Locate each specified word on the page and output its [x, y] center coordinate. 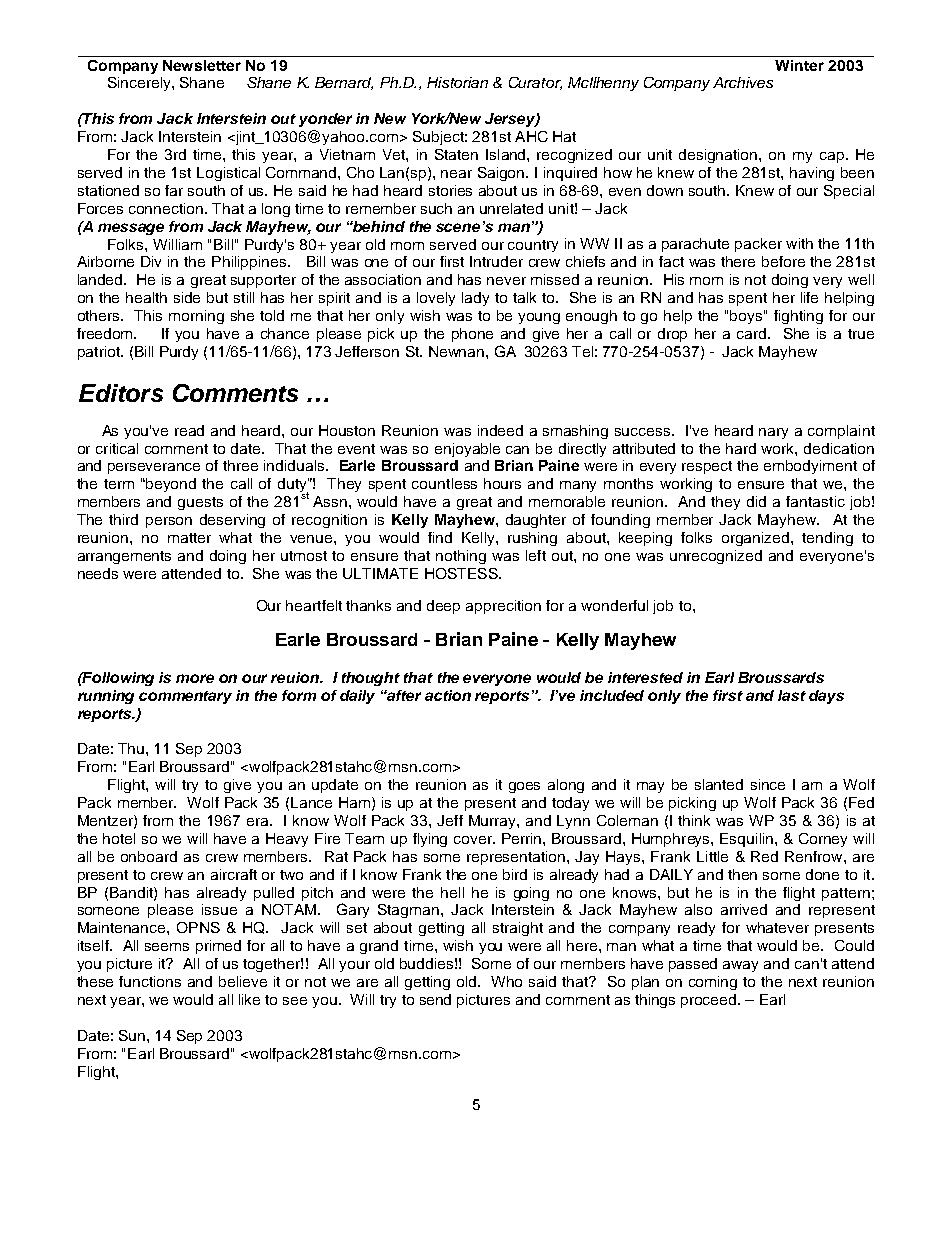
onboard [149, 856]
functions [150, 981]
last [792, 695]
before [783, 261]
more [195, 678]
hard [741, 448]
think [694, 820]
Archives [743, 82]
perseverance [154, 468]
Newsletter [202, 65]
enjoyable [467, 450]
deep [443, 607]
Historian [457, 82]
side [187, 297]
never [506, 281]
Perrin [523, 838]
